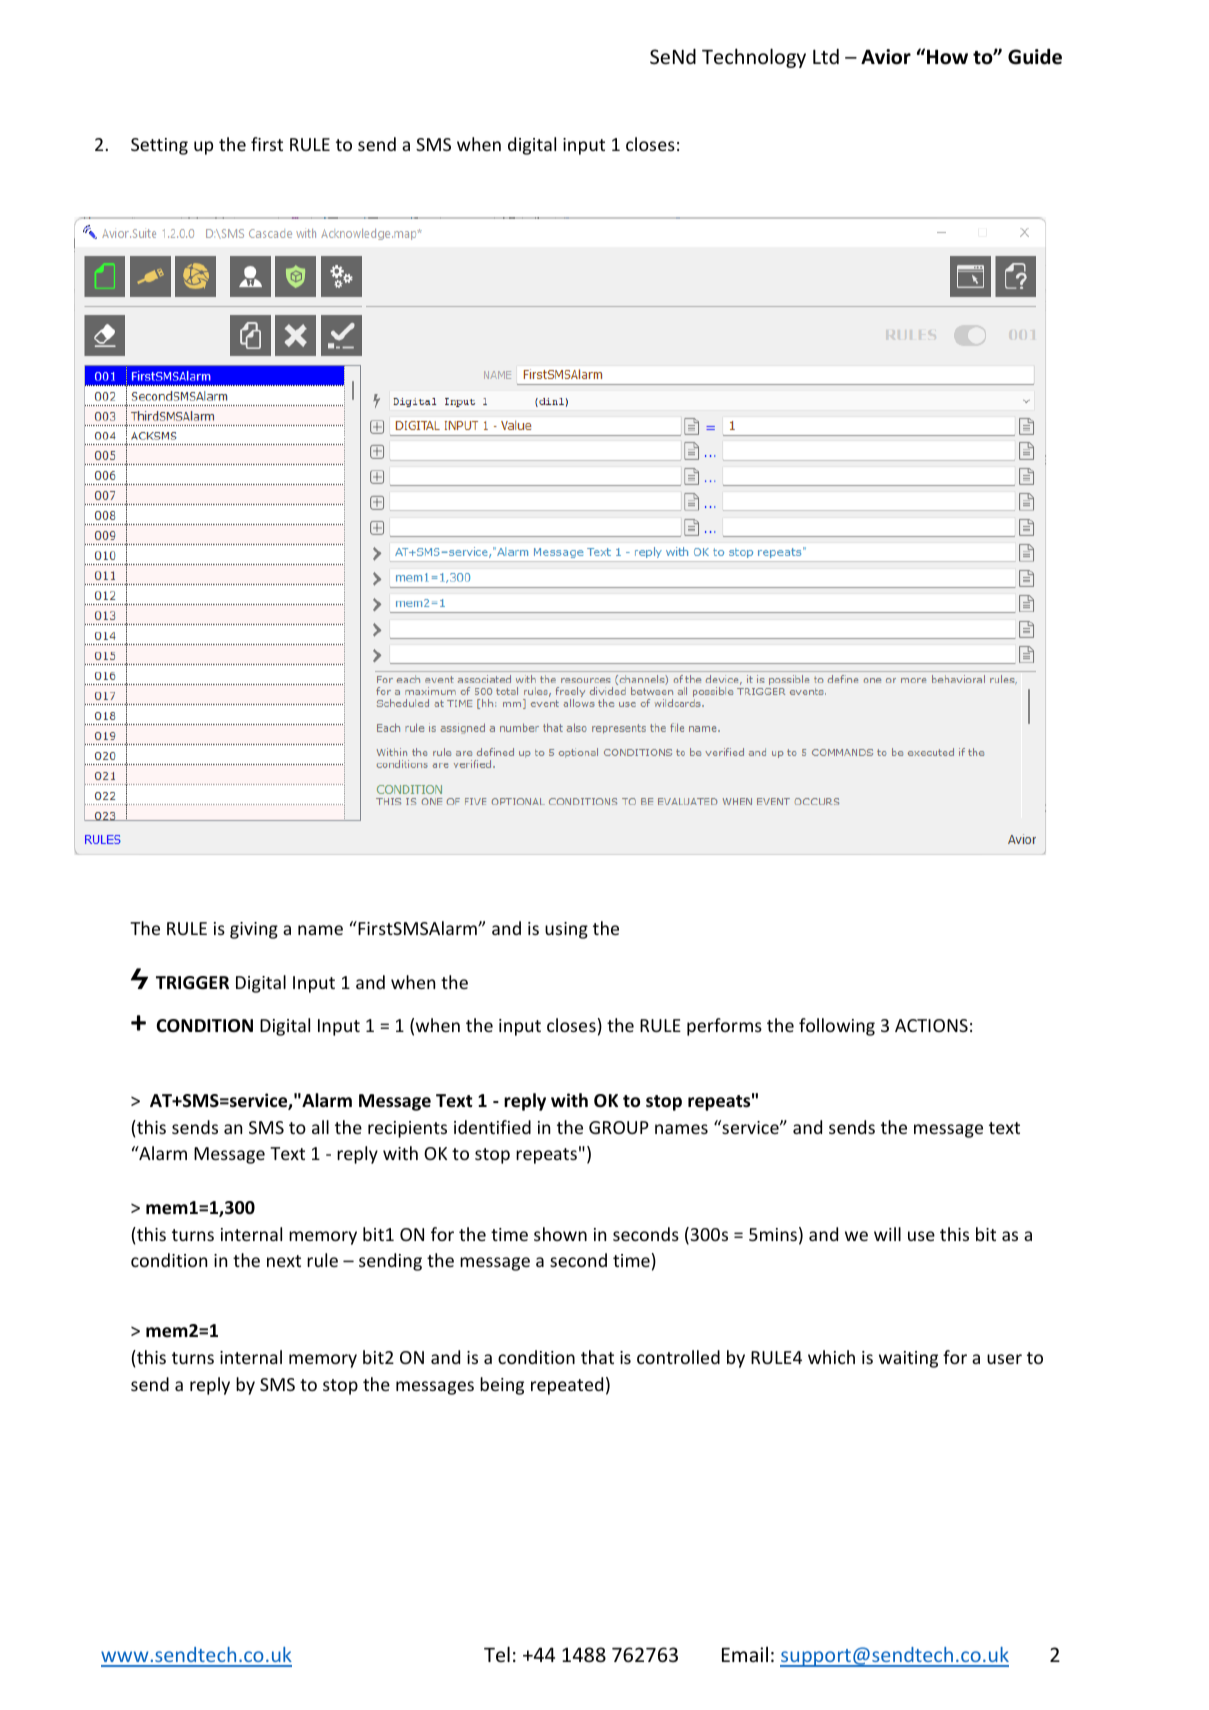 The height and width of the screenshot is (1710, 1209). What do you see at coordinates (254, 930) in the screenshot?
I see `giving` at bounding box center [254, 930].
